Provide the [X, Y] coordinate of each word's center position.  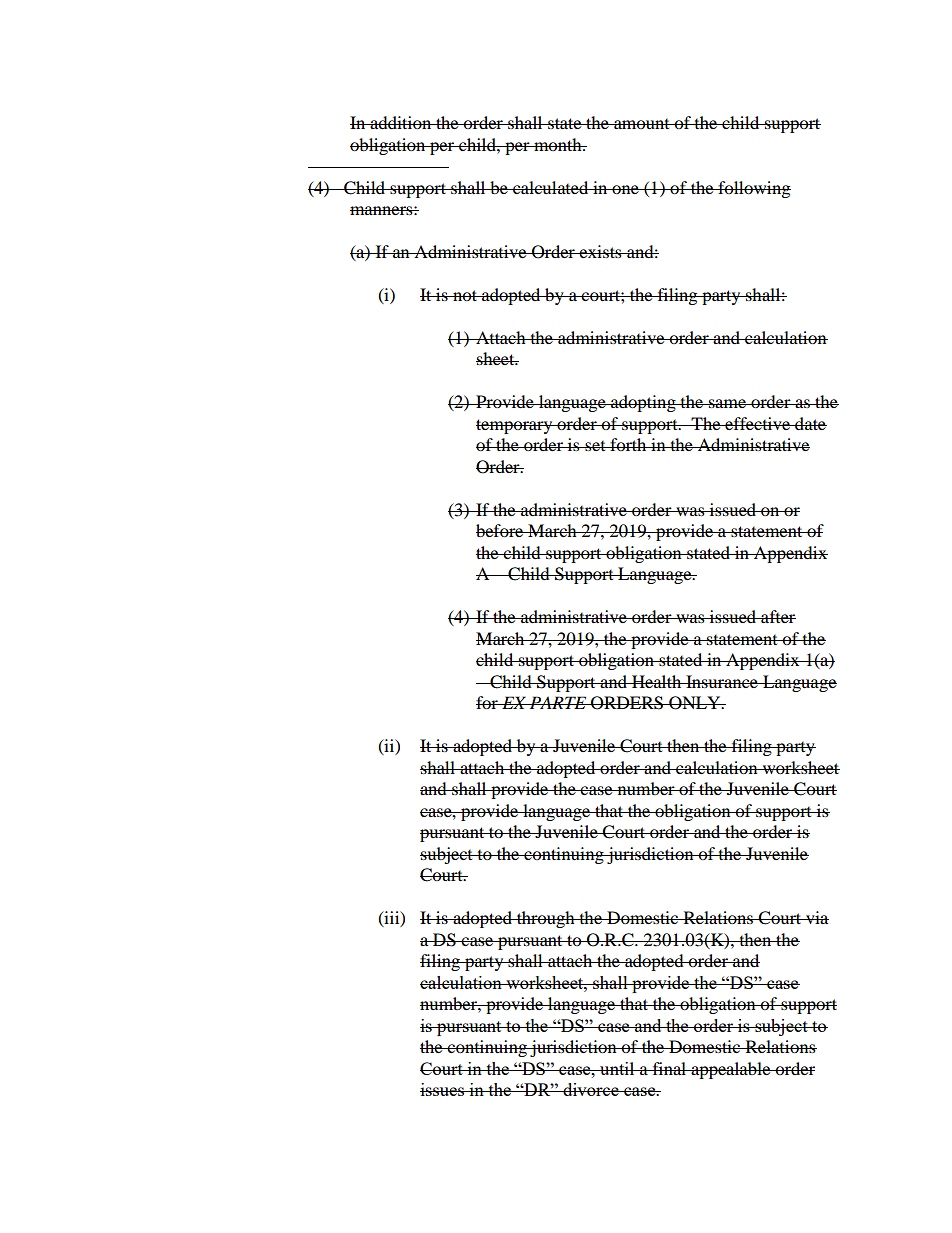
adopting [643, 403]
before [501, 530]
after [777, 616]
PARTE [558, 702]
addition [401, 122]
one [625, 189]
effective [758, 423]
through [546, 919]
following [753, 189]
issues [443, 1089]
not [465, 295]
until [617, 1068]
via [816, 917]
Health [657, 681]
